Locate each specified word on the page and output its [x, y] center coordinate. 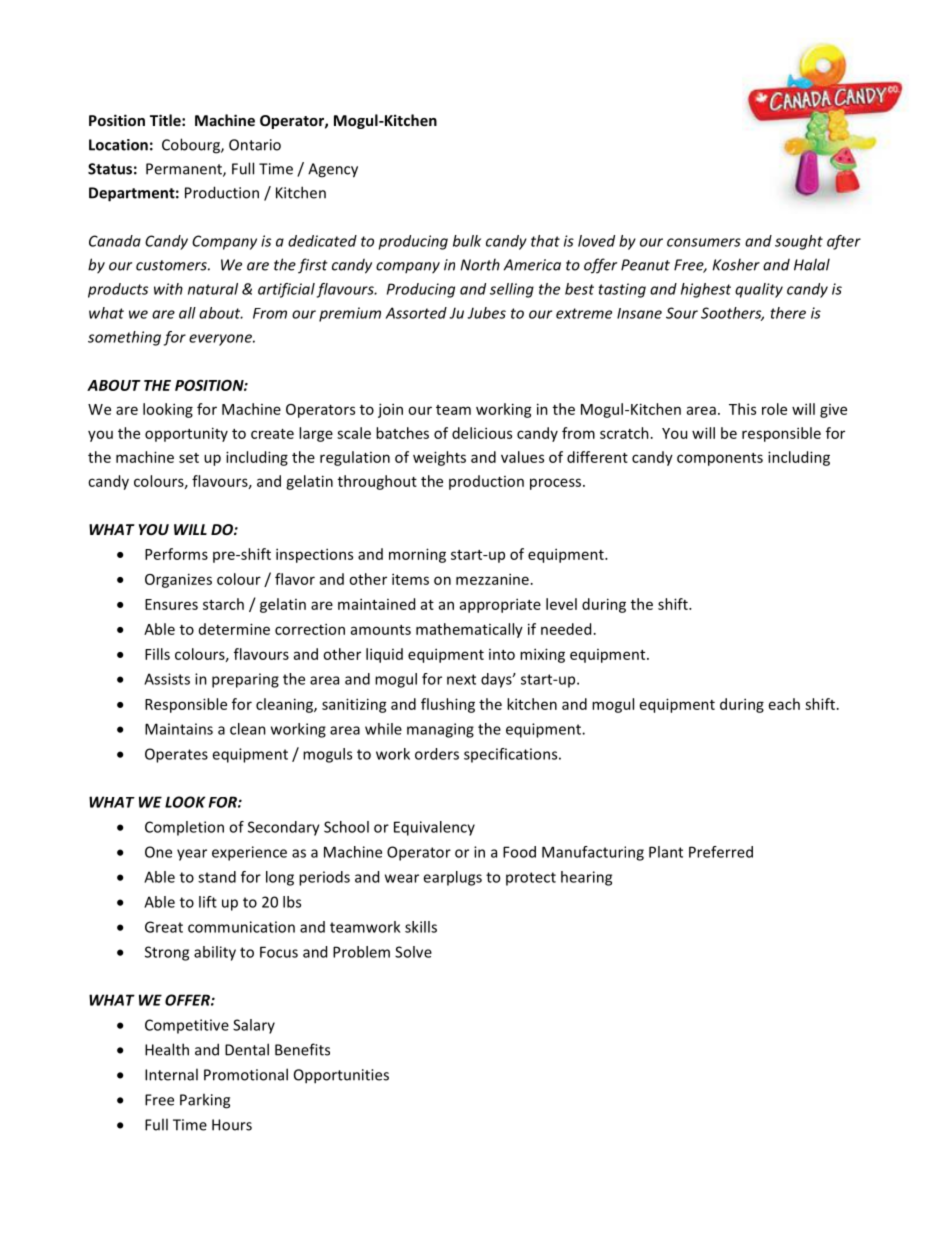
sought [799, 242]
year [192, 855]
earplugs [452, 878]
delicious [482, 433]
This [742, 409]
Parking [205, 1101]
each [784, 704]
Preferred [721, 852]
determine [234, 629]
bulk [467, 241]
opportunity [186, 434]
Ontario [255, 145]
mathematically [469, 630]
